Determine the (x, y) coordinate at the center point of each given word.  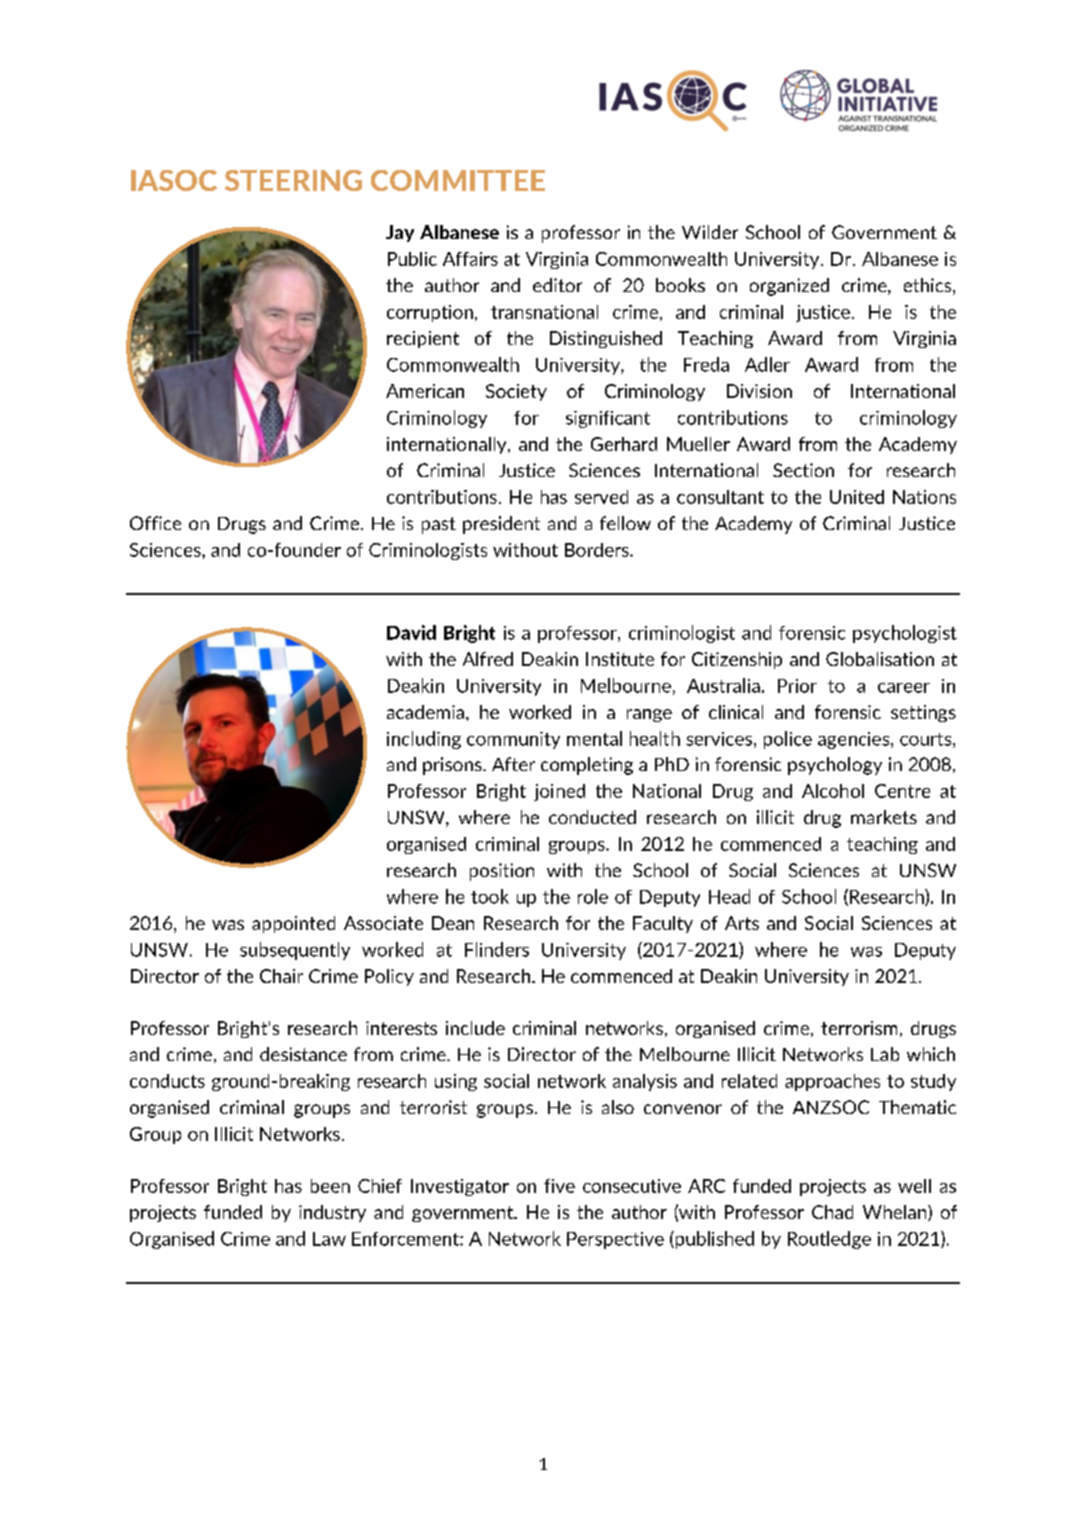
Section (803, 470)
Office (155, 523)
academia (427, 712)
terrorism (859, 1028)
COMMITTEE (458, 180)
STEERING (293, 180)
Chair (281, 976)
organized (789, 287)
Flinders (497, 949)
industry (332, 1213)
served (601, 497)
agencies (855, 740)
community (513, 740)
